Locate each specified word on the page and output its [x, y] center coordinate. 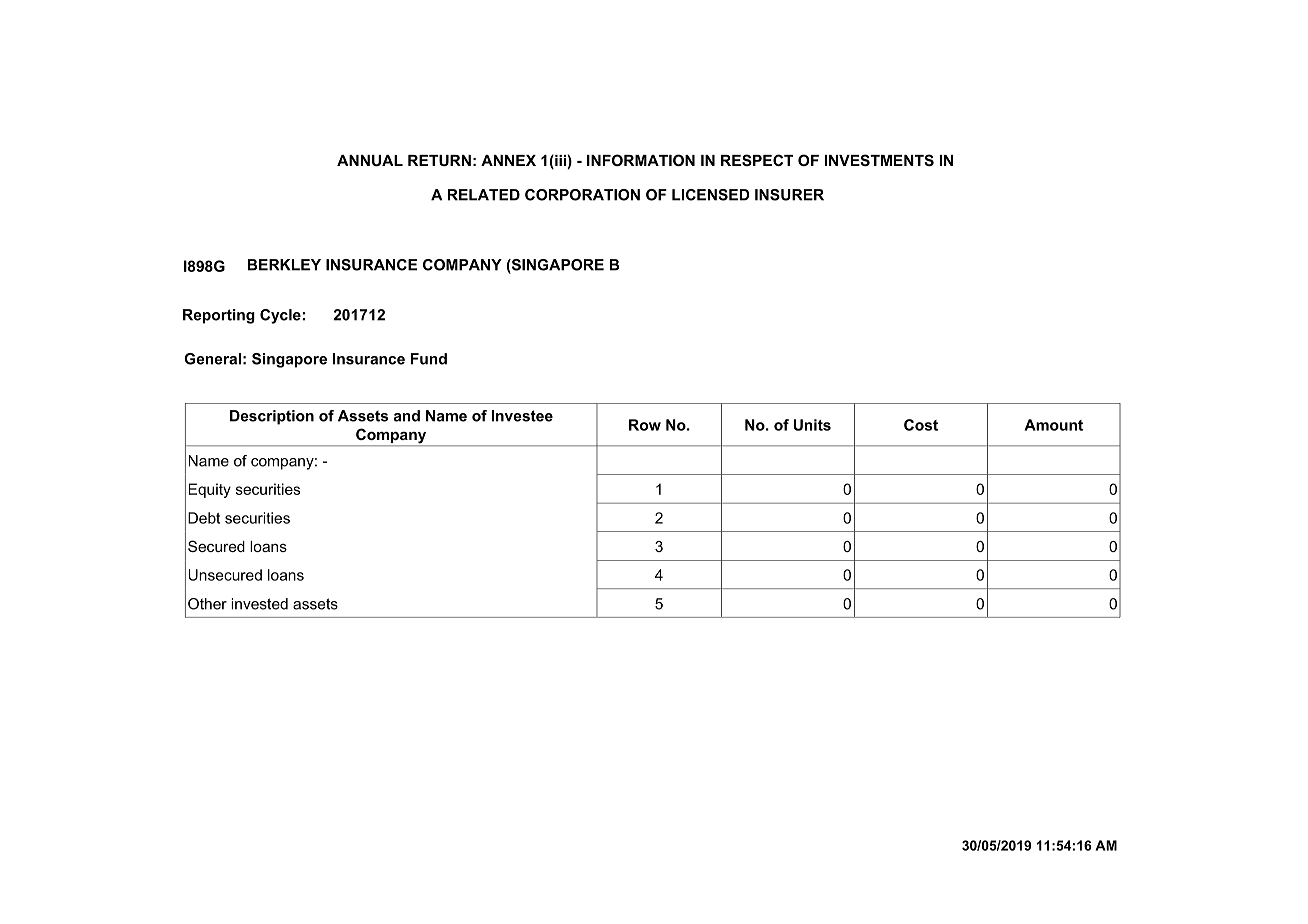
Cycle [281, 316]
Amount [1053, 425]
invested [259, 604]
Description [272, 417]
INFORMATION [641, 160]
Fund [429, 359]
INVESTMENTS [879, 160]
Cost [921, 425]
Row [645, 425]
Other [207, 604]
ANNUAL [370, 160]
